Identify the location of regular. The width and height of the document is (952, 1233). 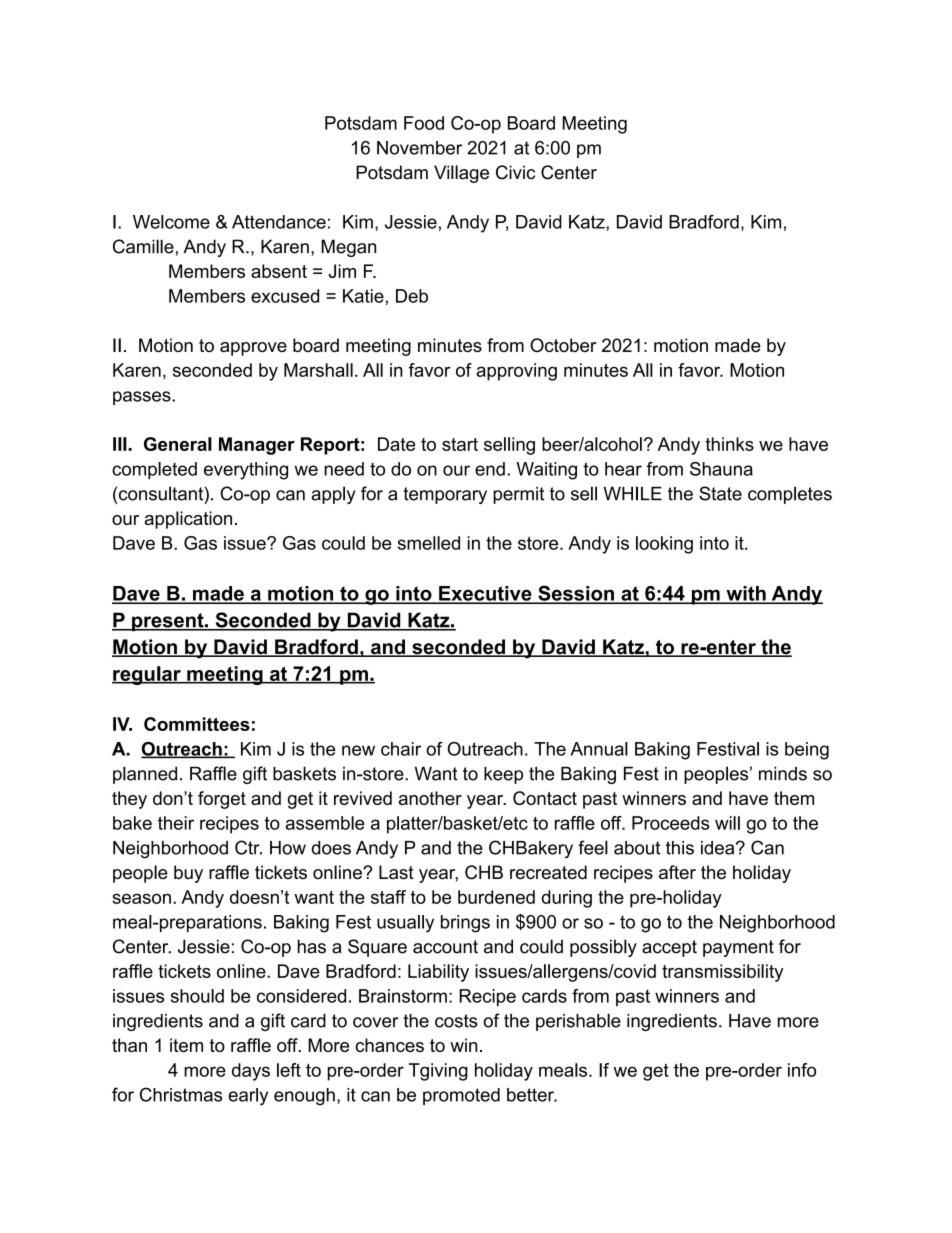
(147, 675).
